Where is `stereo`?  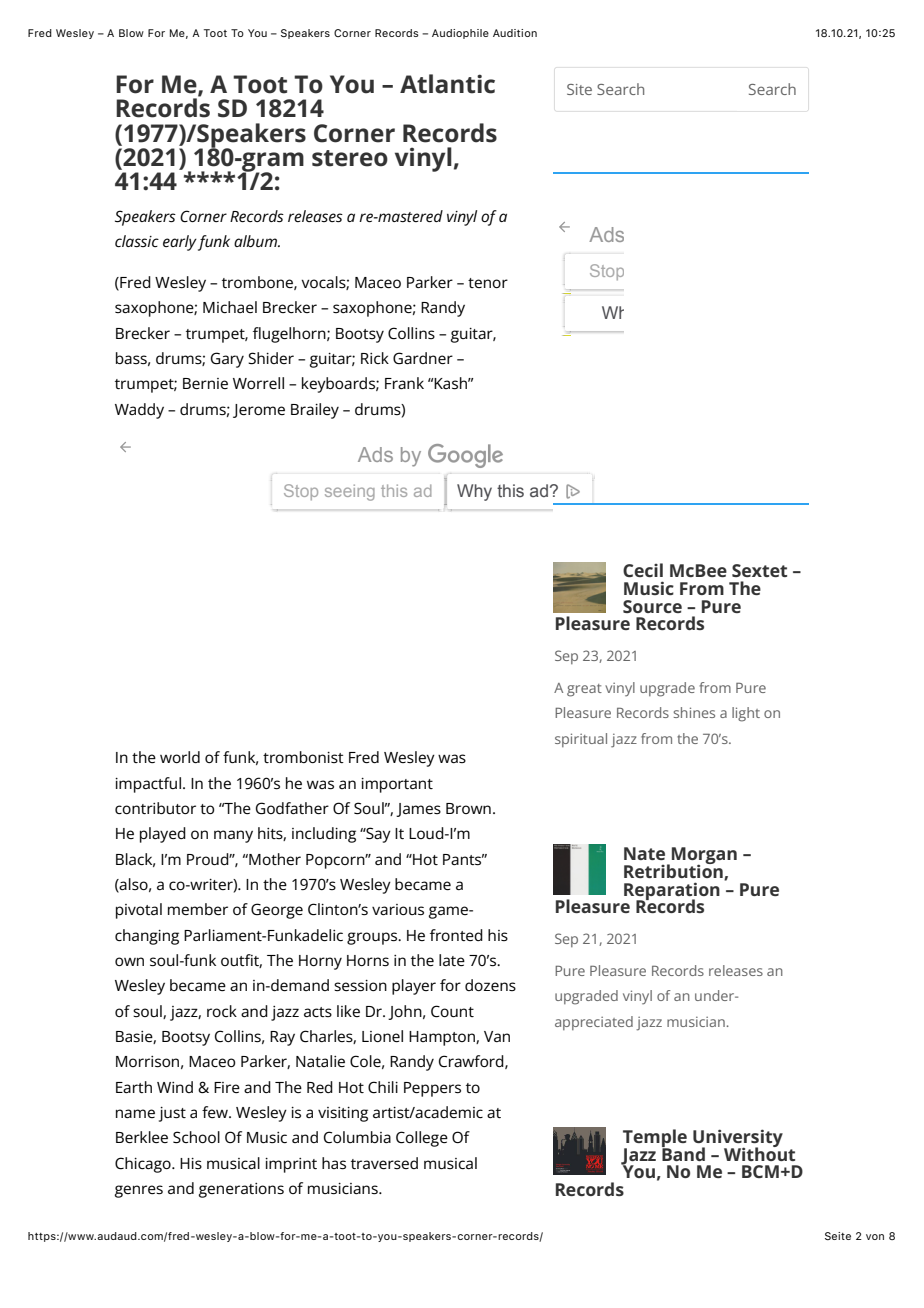 stereo is located at coordinates (350, 158).
